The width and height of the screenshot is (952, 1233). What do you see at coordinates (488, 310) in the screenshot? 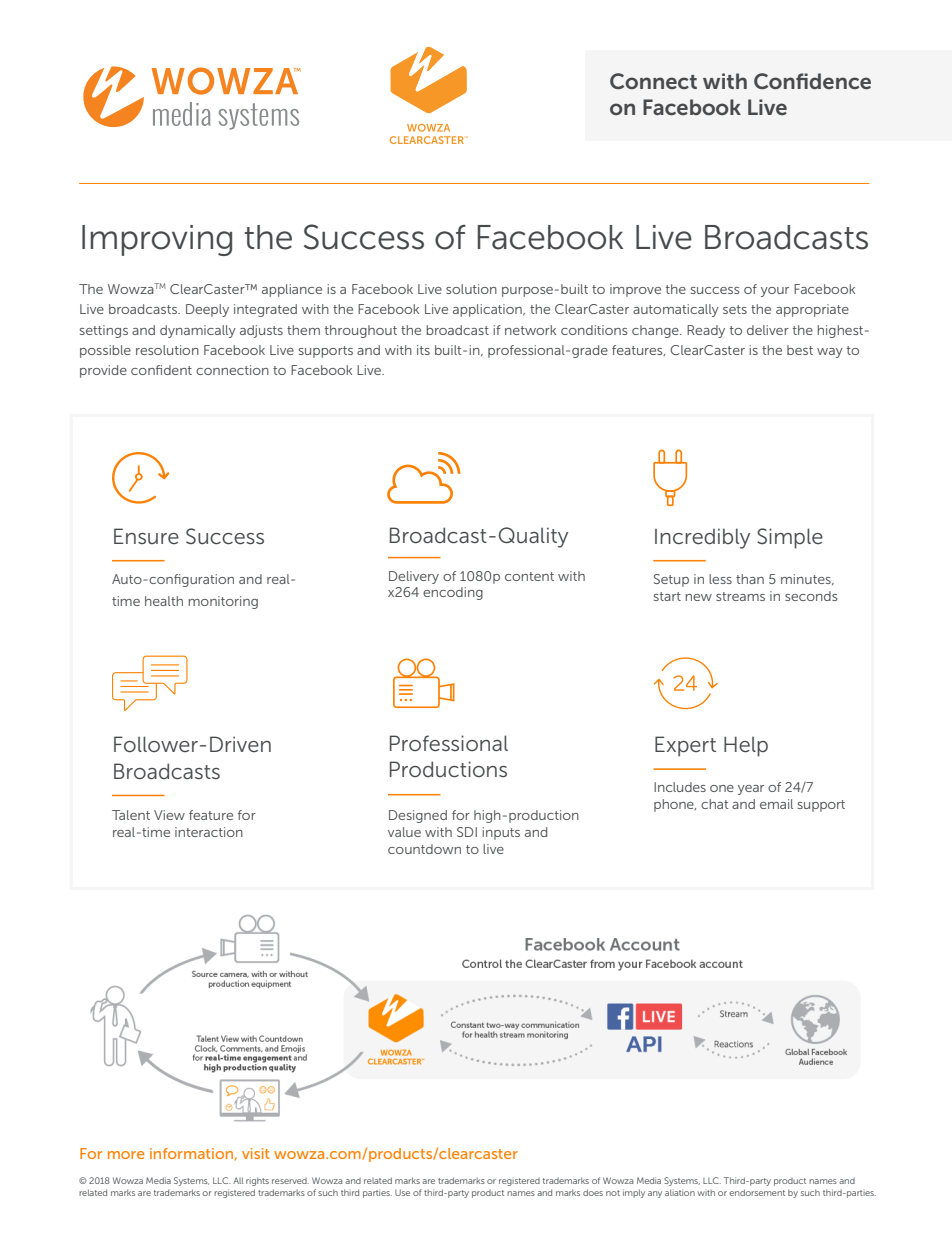
I see `application` at bounding box center [488, 310].
